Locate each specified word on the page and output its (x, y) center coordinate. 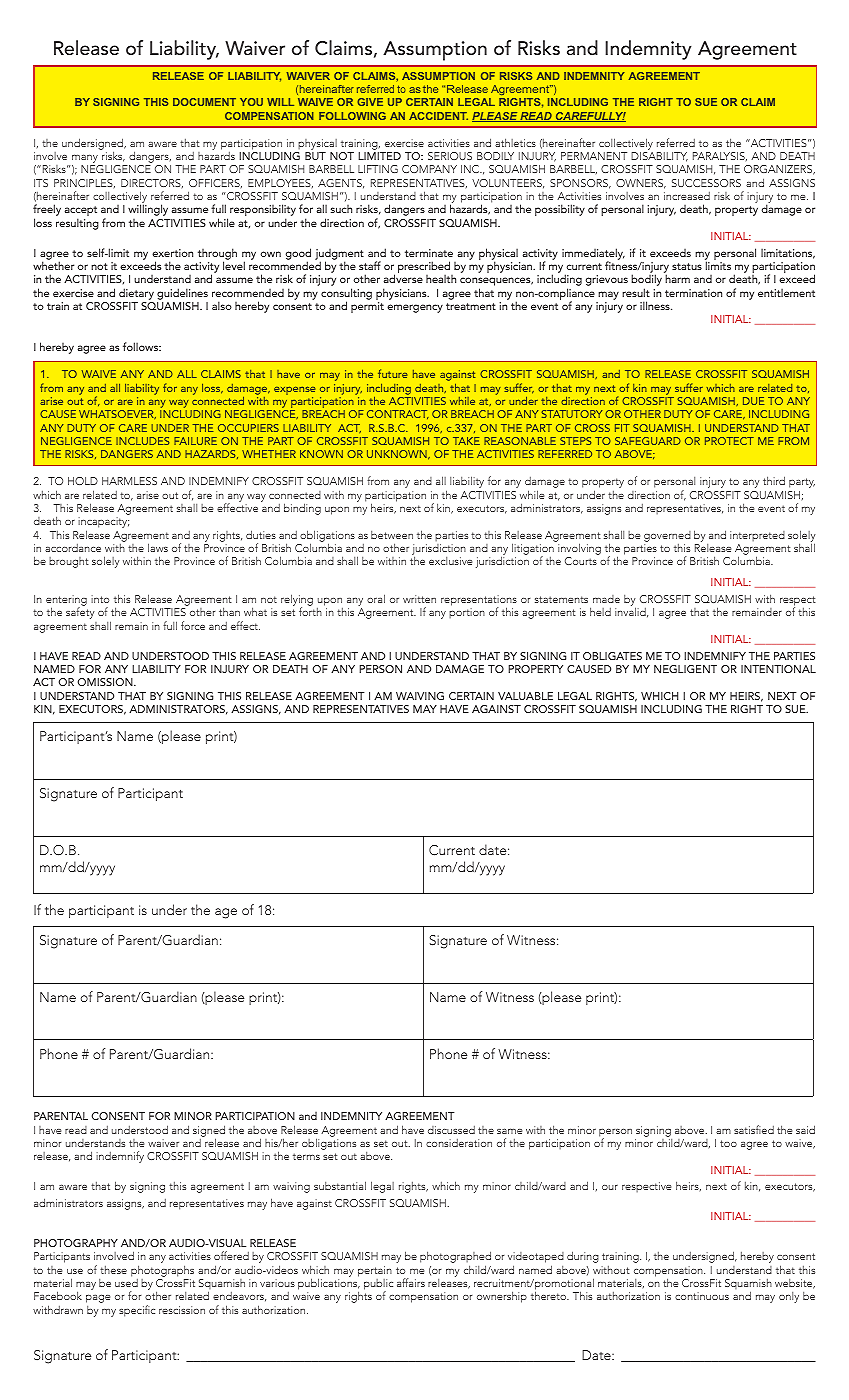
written (419, 599)
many (86, 160)
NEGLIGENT (685, 669)
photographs (162, 1271)
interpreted (757, 536)
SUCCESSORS (706, 183)
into (100, 599)
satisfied (754, 1129)
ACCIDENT (438, 116)
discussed (451, 1130)
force (193, 625)
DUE (753, 401)
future (392, 373)
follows (142, 346)
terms (306, 1156)
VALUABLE (525, 696)
